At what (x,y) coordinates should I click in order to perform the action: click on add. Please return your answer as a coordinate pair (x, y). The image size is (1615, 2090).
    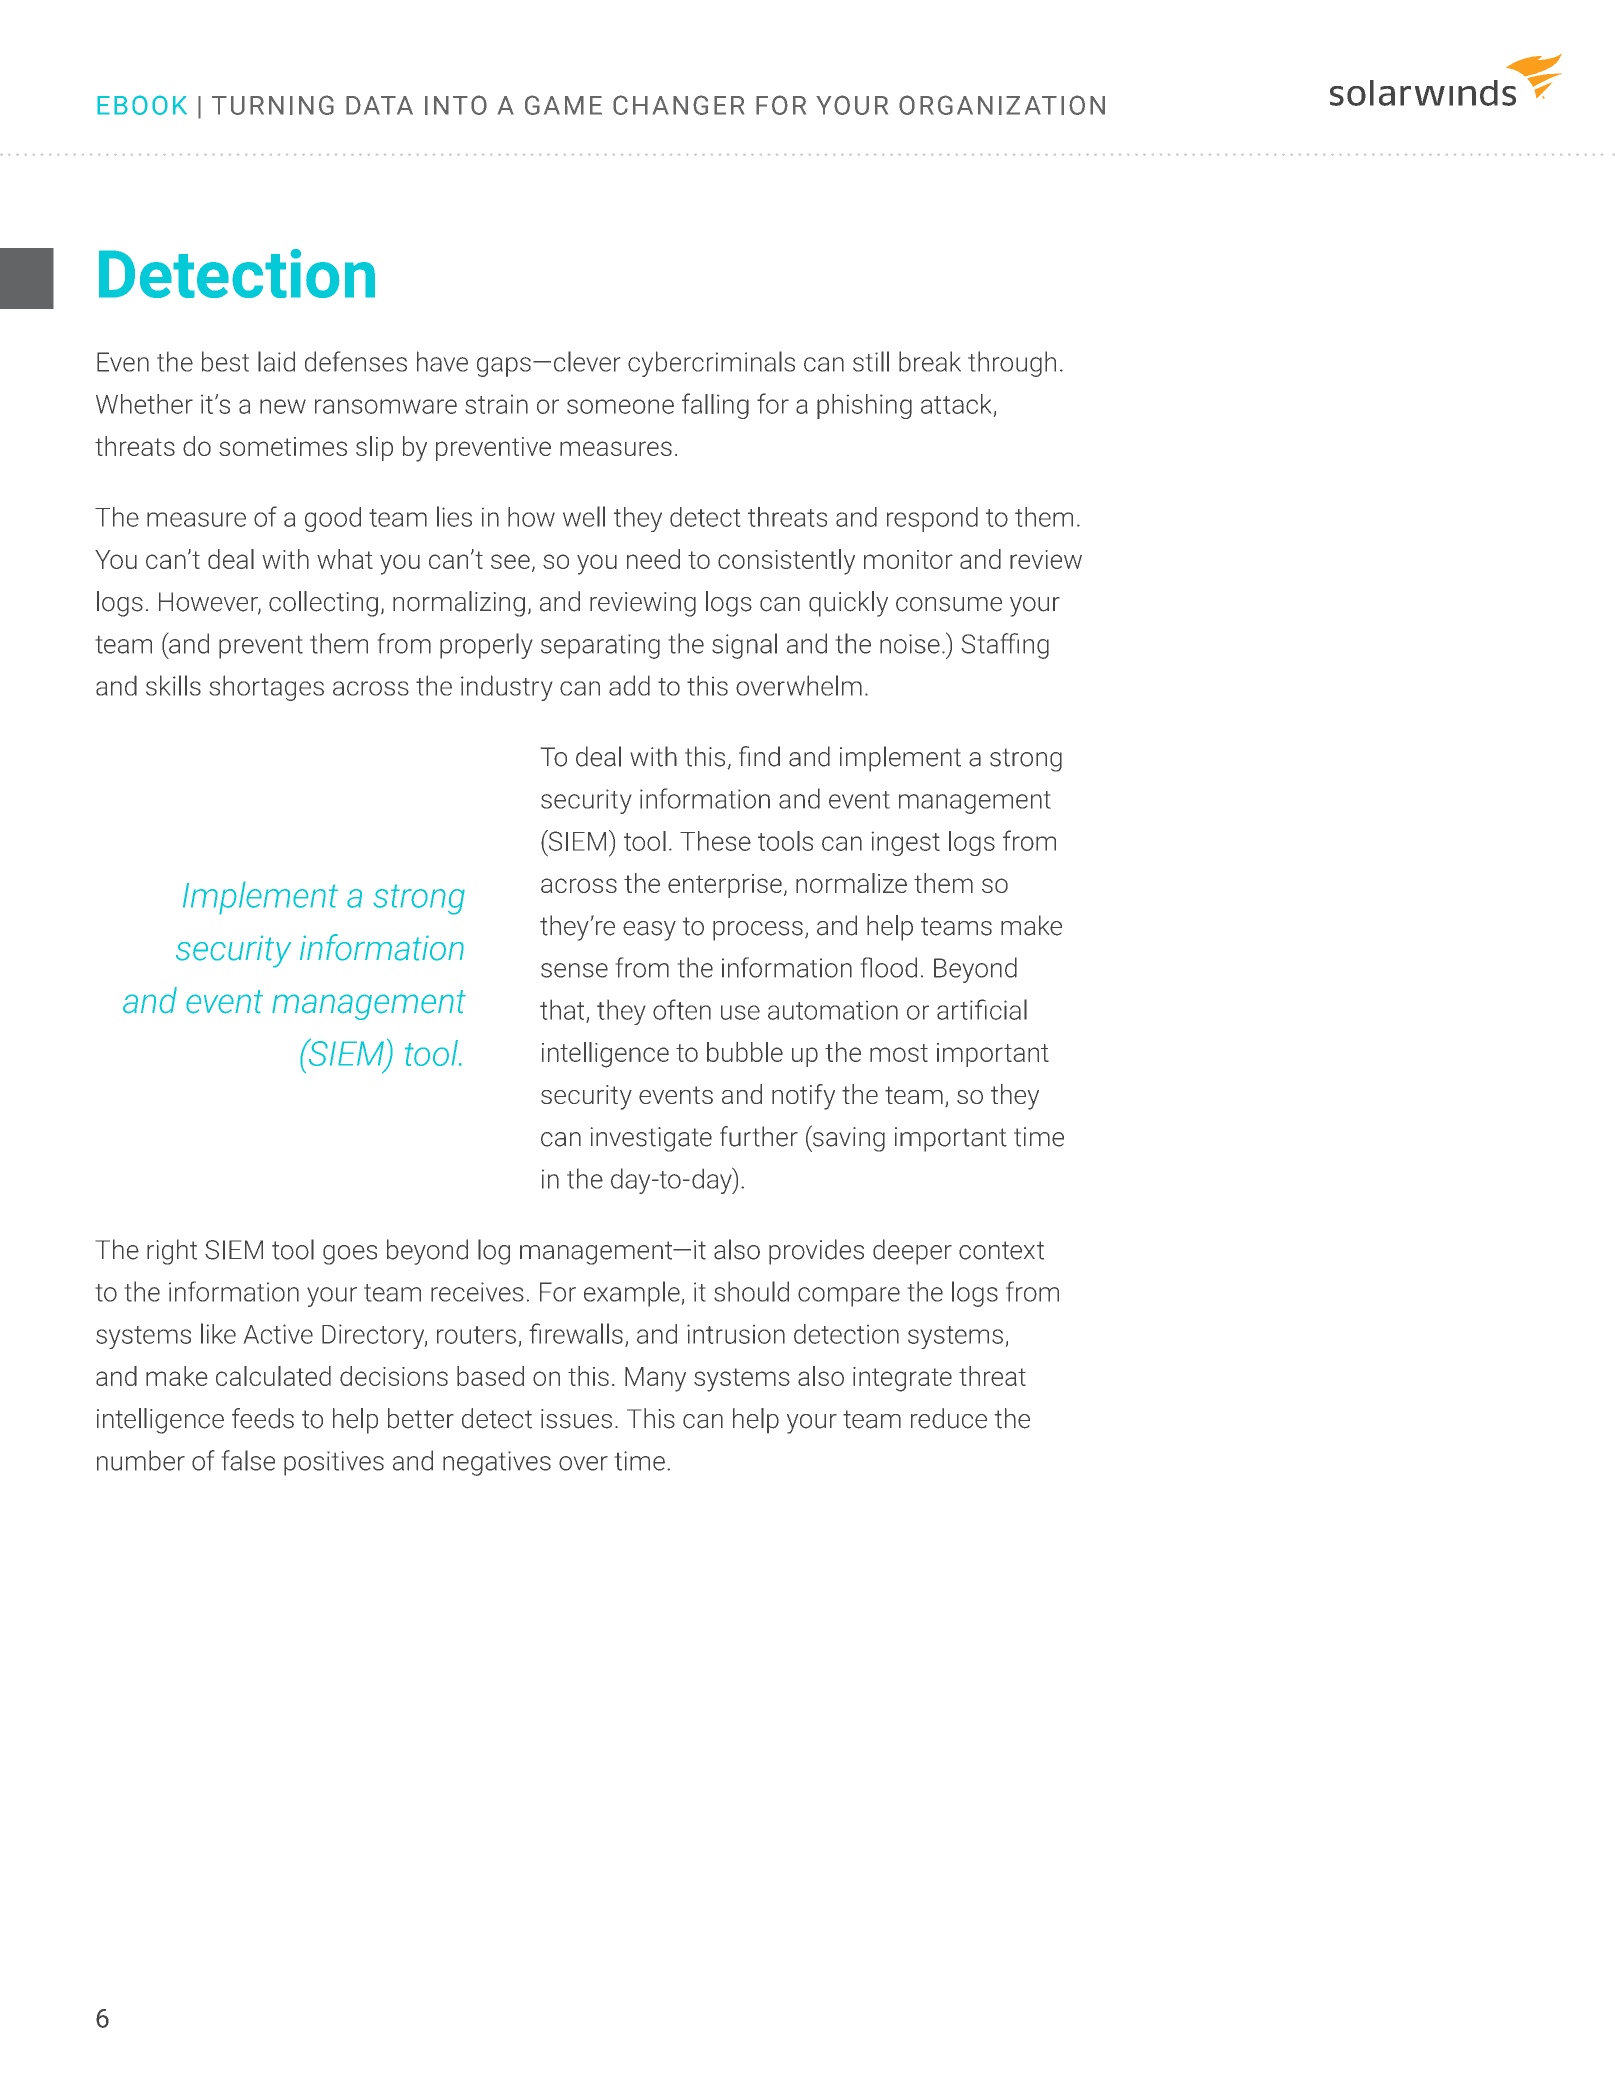
    Looking at the image, I should click on (629, 685).
